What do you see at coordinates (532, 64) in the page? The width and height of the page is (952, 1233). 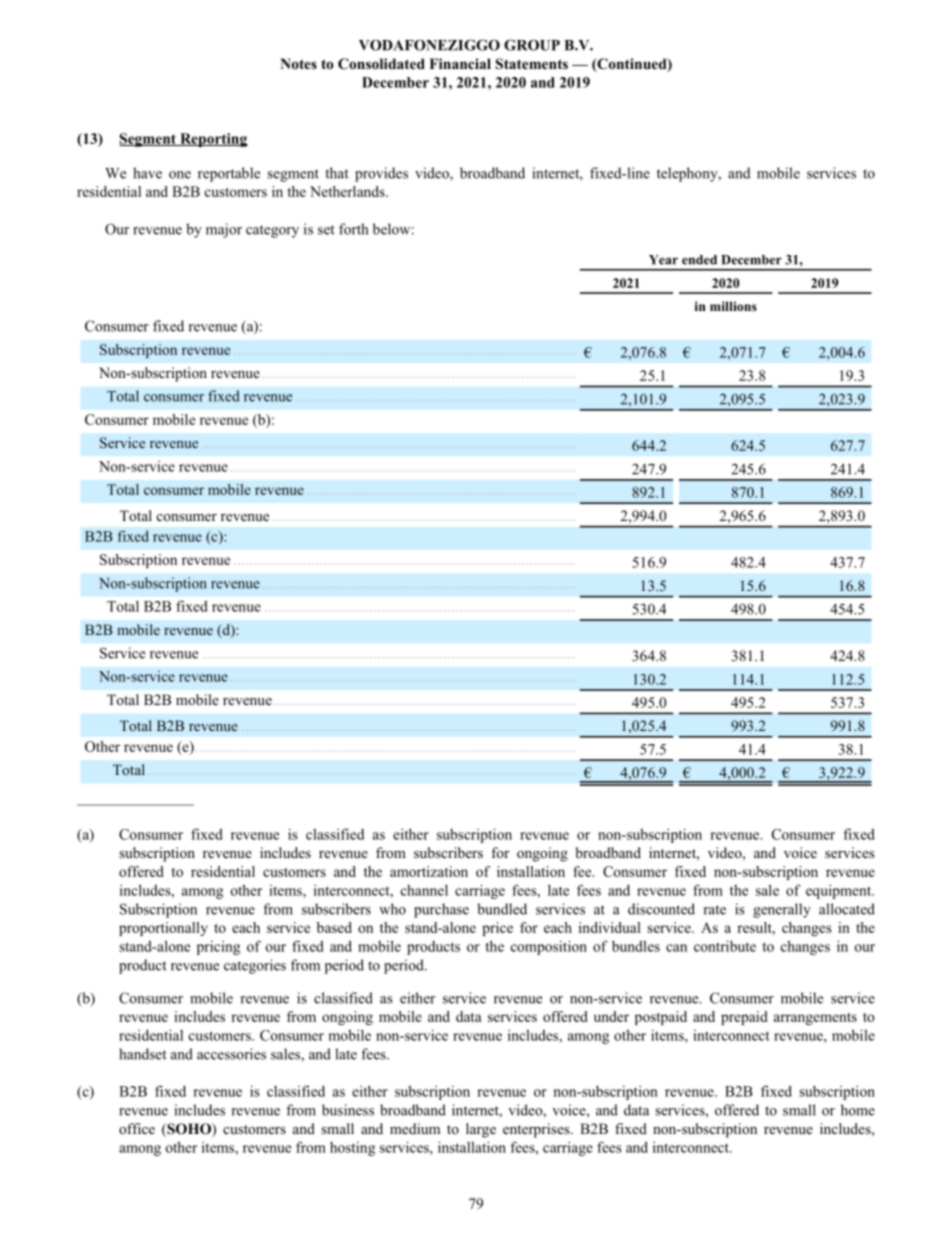 I see `Statements` at bounding box center [532, 64].
